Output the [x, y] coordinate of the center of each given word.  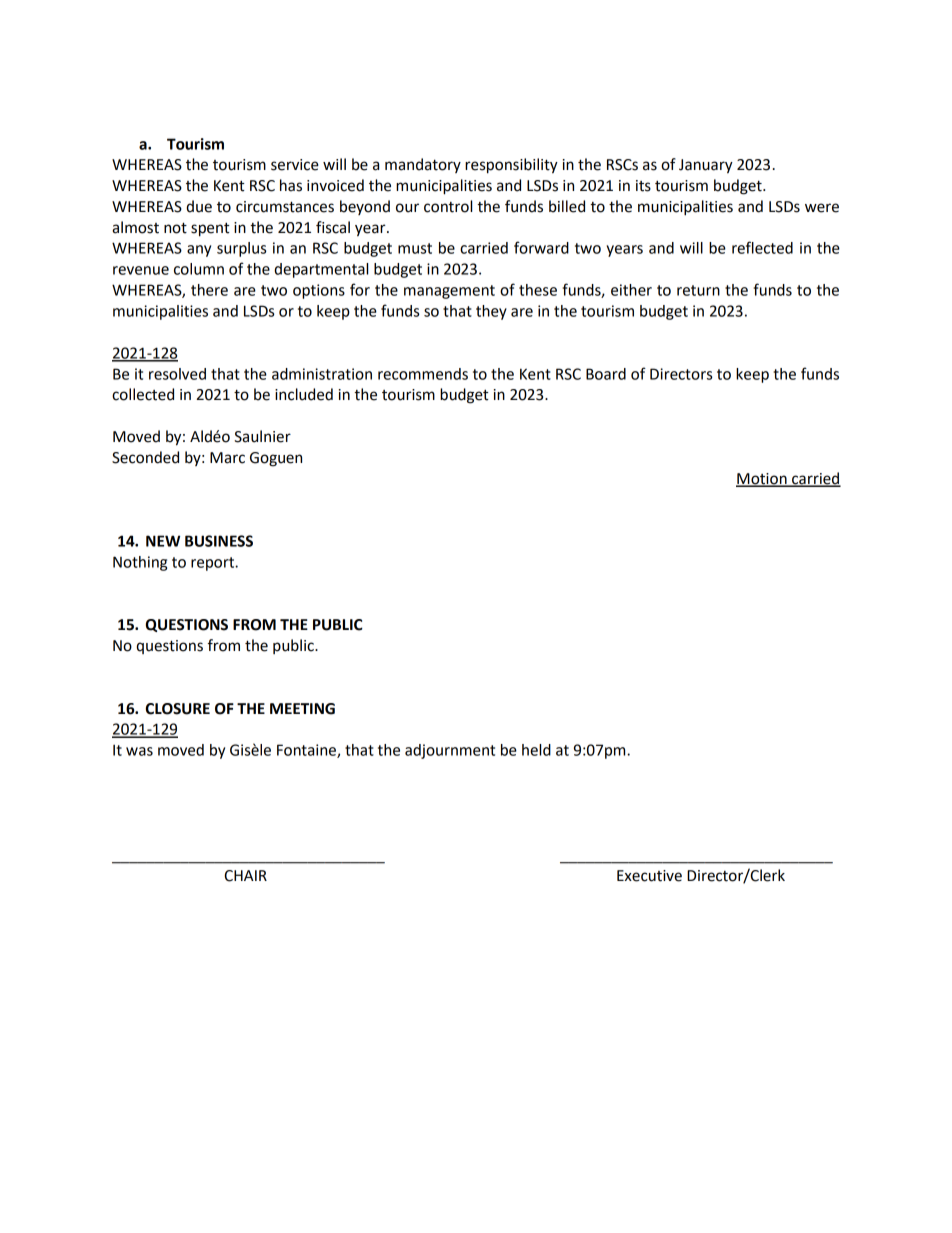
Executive [649, 876]
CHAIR [245, 876]
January [706, 166]
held [536, 750]
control [448, 206]
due [199, 206]
